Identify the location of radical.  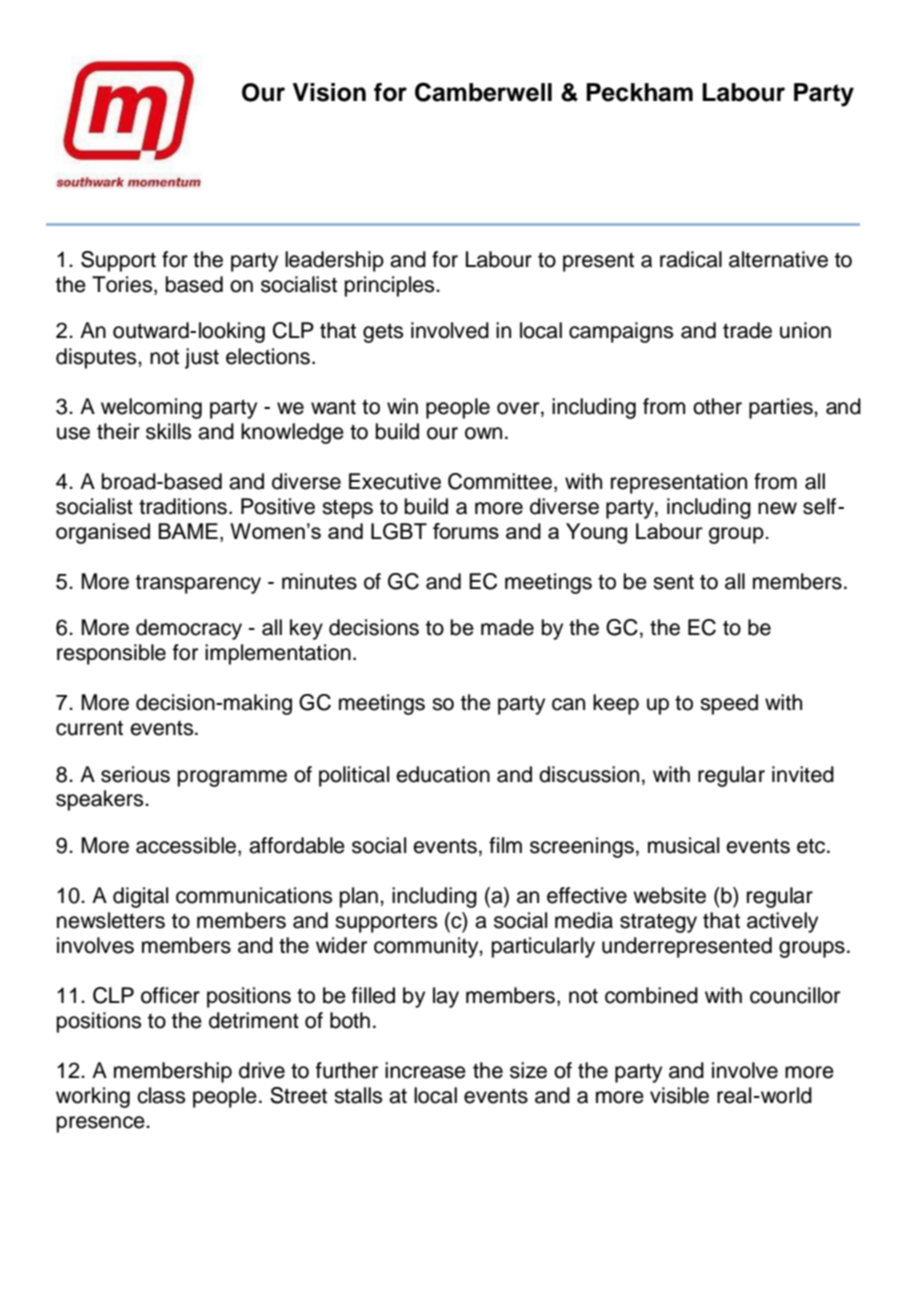
(691, 259).
